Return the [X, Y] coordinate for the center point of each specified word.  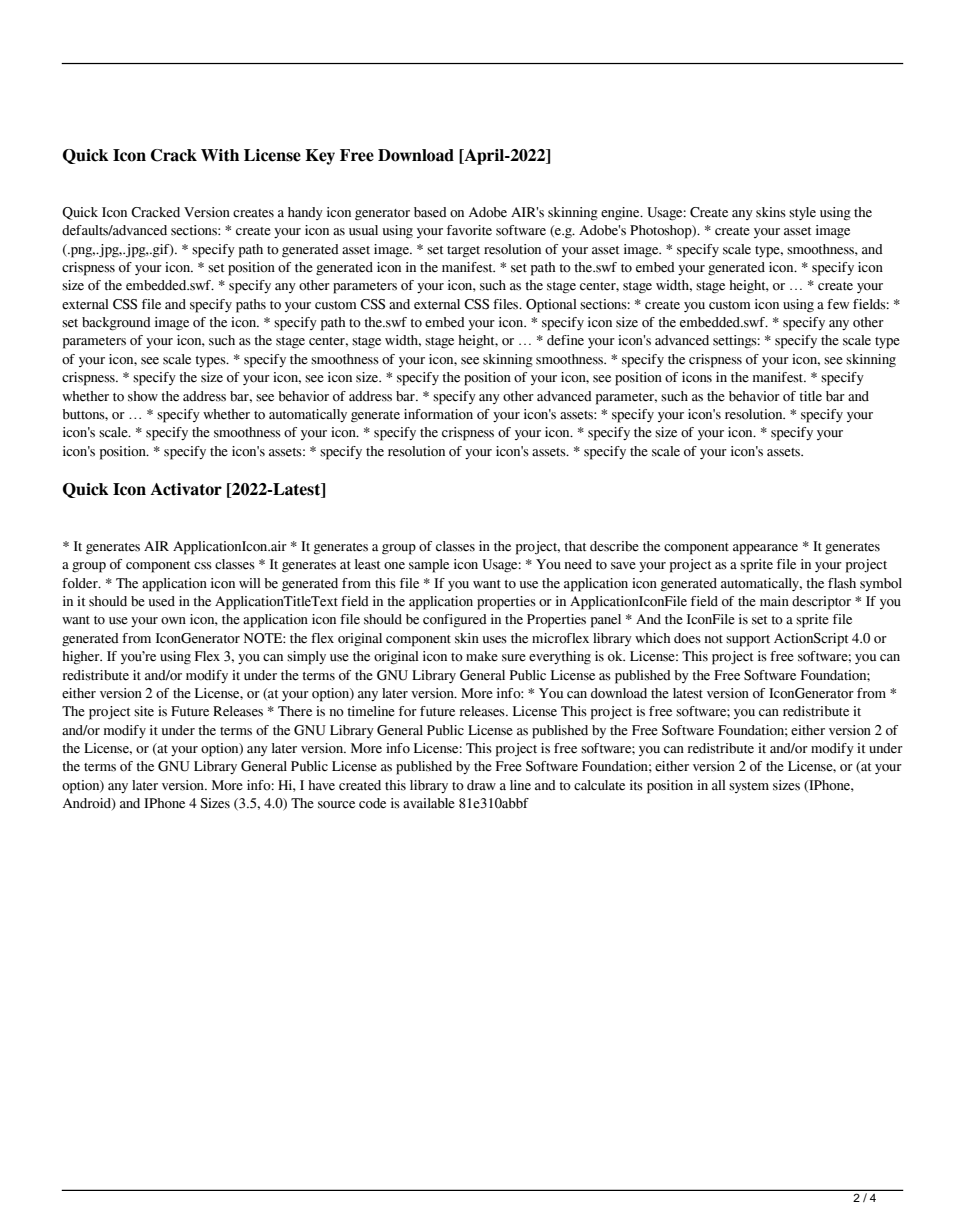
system [749, 787]
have [321, 785]
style [802, 213]
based [430, 212]
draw [481, 785]
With [220, 155]
